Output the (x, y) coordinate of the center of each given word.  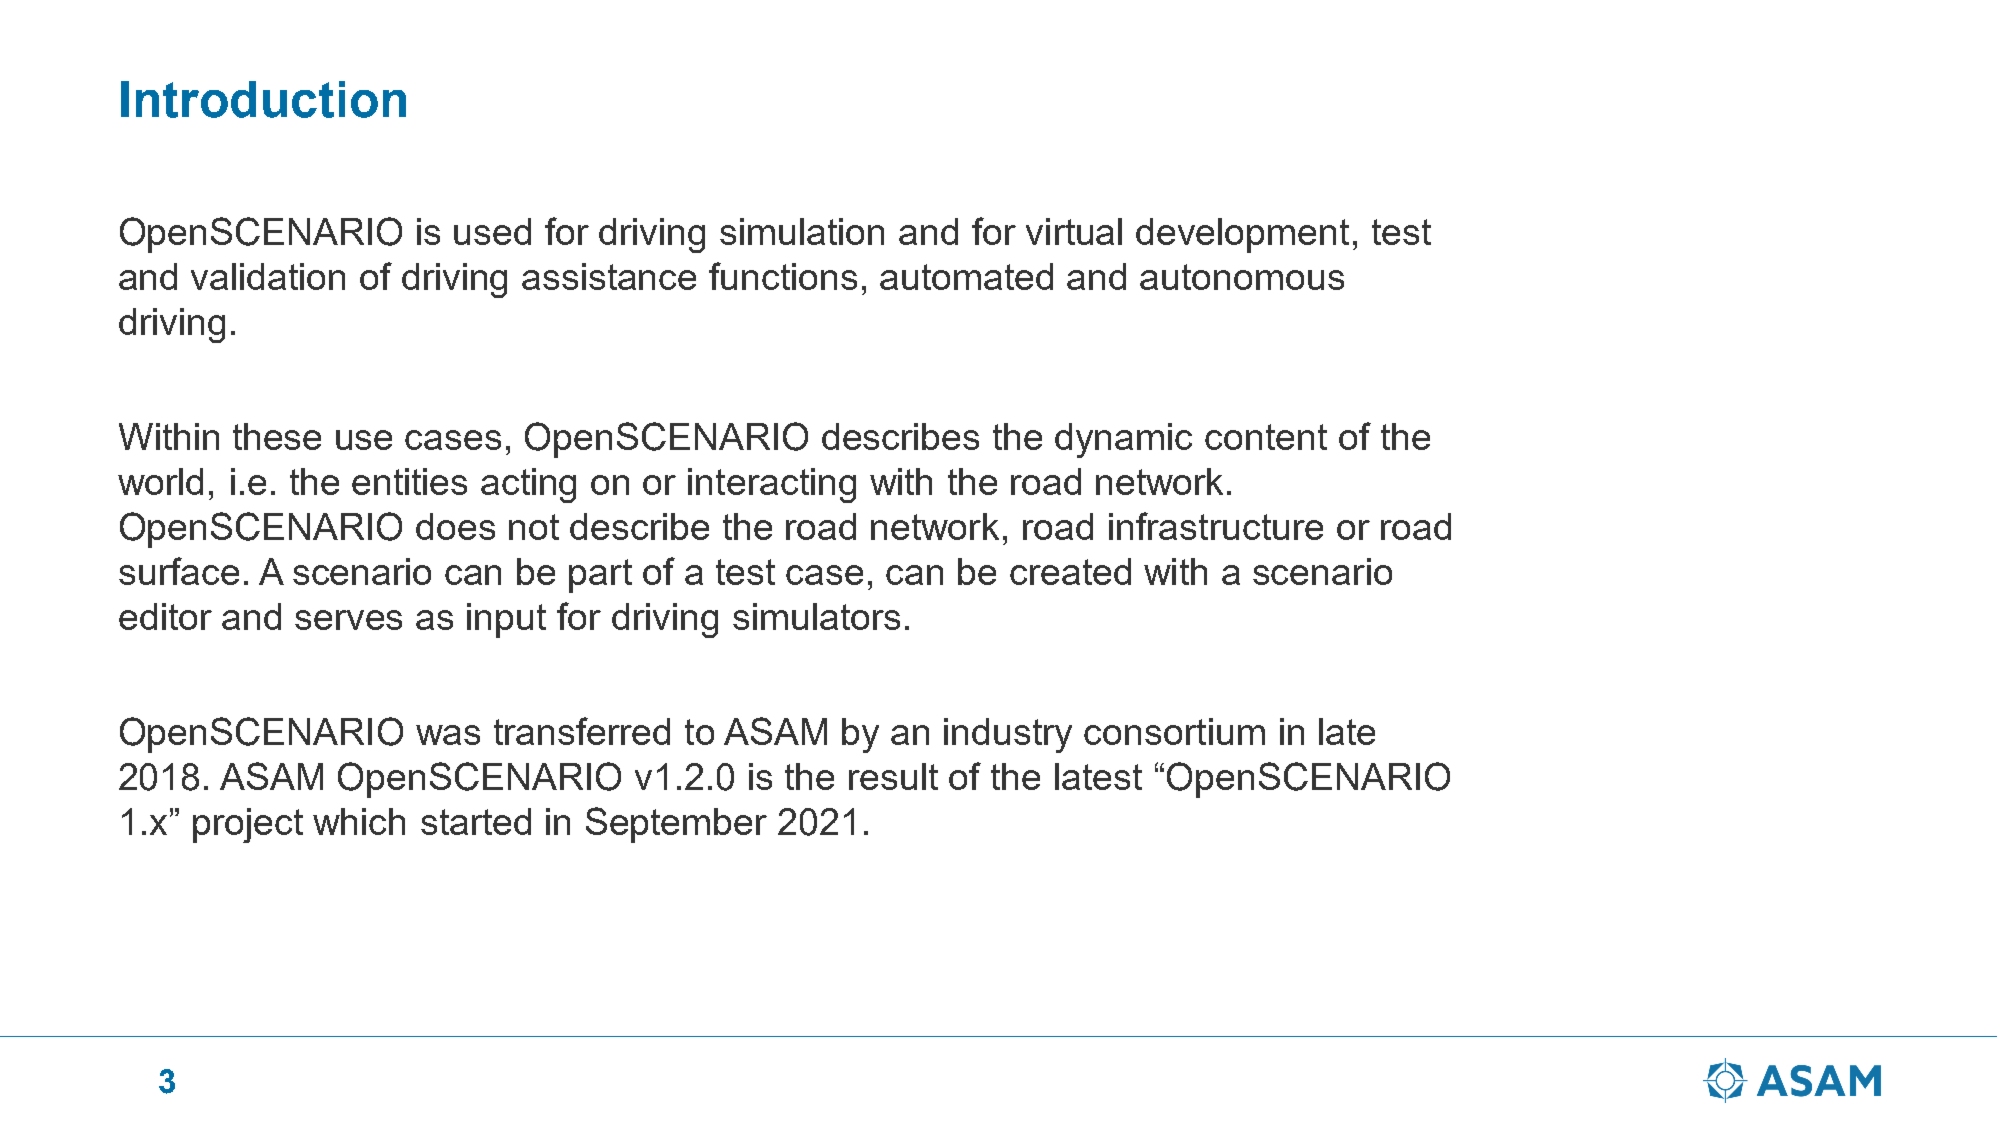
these (277, 436)
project (248, 825)
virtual (1074, 231)
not (534, 527)
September (676, 825)
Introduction (263, 99)
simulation (802, 231)
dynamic (1123, 440)
